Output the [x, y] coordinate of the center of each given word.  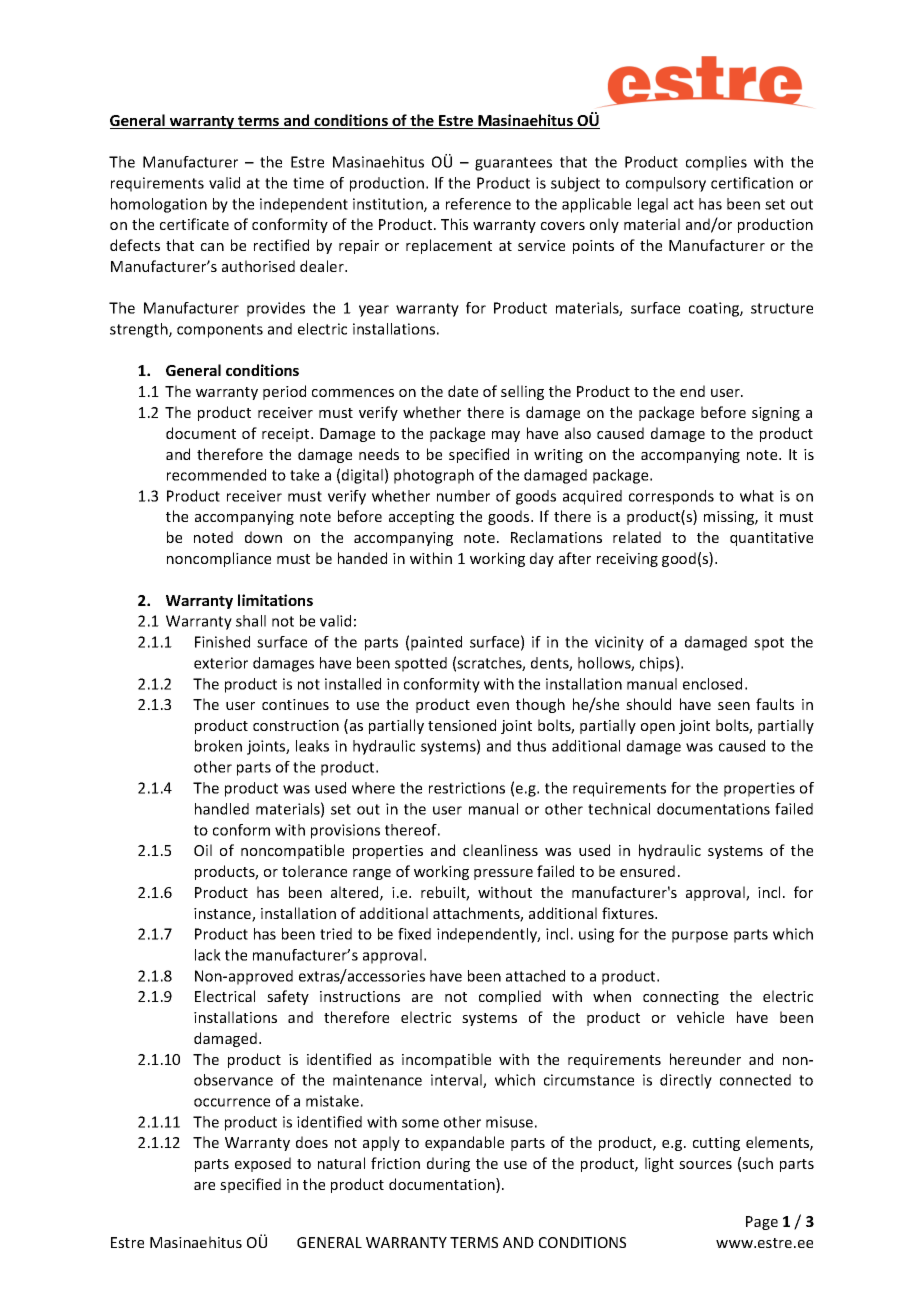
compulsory [666, 184]
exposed [263, 1164]
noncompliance [219, 559]
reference [478, 204]
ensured [647, 871]
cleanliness [500, 850]
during [448, 1164]
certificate [194, 224]
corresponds [671, 497]
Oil [203, 850]
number [463, 496]
